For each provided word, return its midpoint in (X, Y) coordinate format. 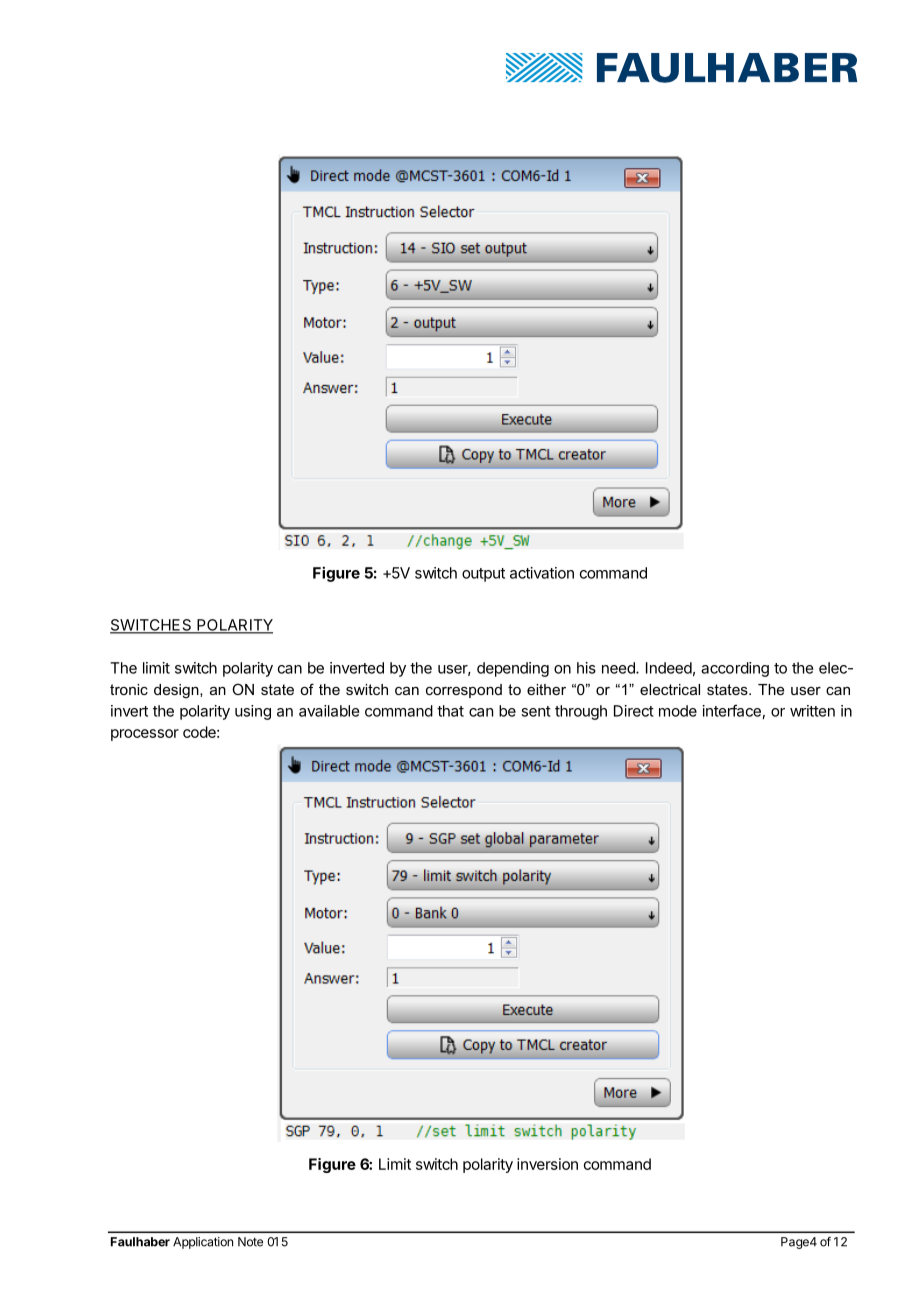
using (253, 712)
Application (203, 1243)
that (450, 711)
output (483, 575)
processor (145, 735)
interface (732, 710)
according (735, 669)
